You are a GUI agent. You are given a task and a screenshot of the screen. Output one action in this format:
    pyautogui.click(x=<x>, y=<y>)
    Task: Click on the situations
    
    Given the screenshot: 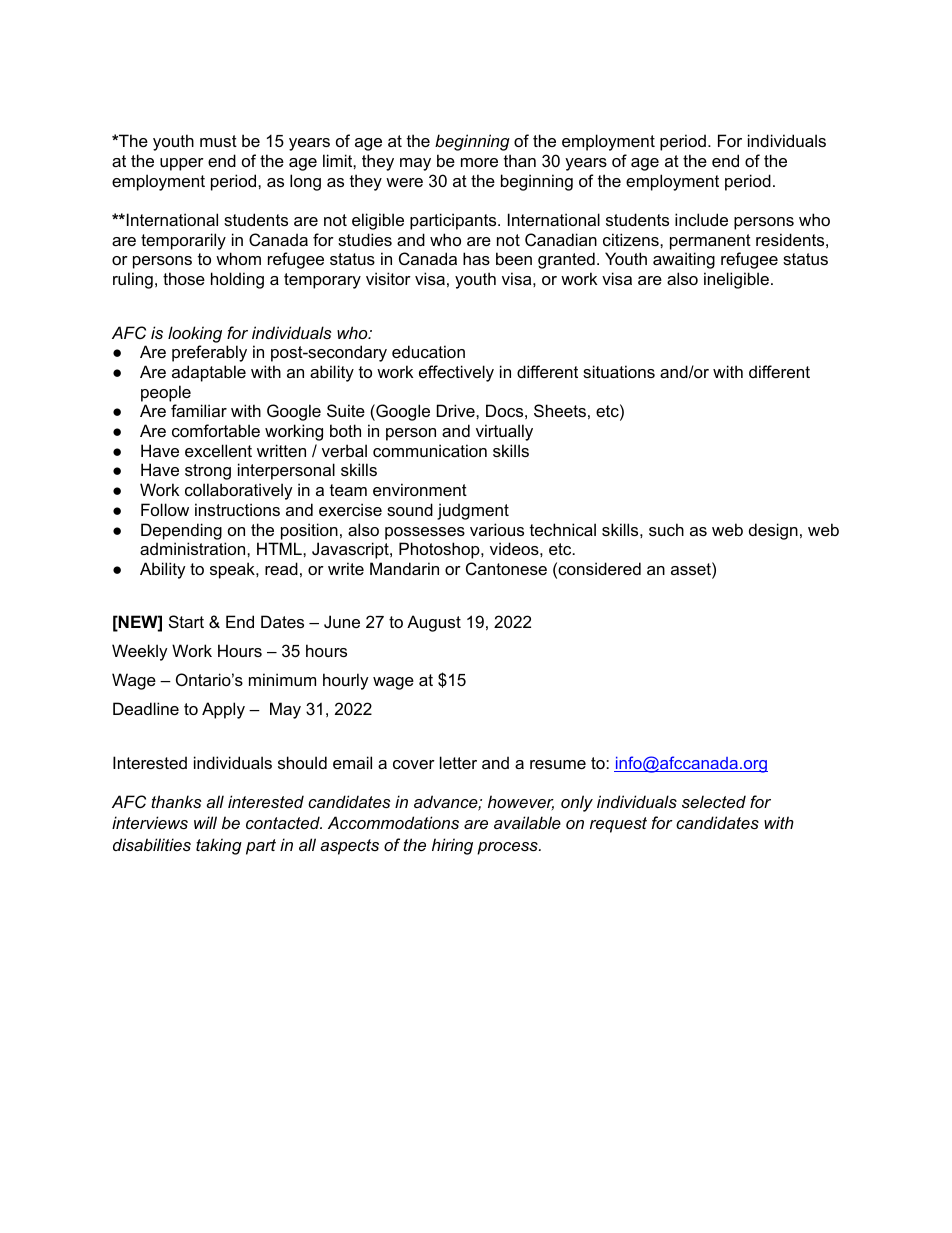 What is the action you would take?
    pyautogui.click(x=619, y=371)
